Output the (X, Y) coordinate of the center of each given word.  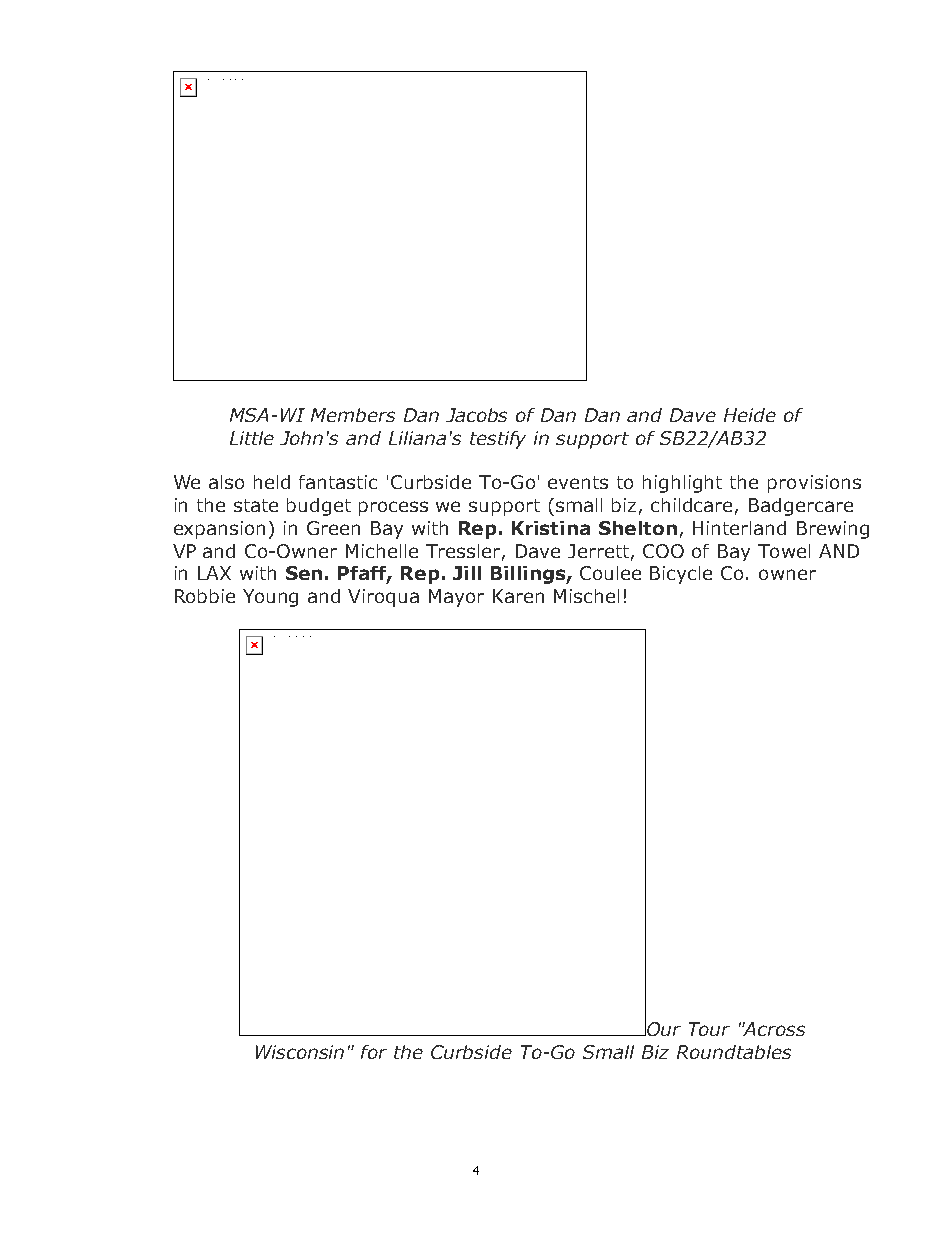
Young (270, 598)
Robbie (205, 596)
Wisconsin (300, 1052)
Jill (467, 573)
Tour (709, 1029)
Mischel (586, 596)
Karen (518, 596)
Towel (784, 551)
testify (498, 440)
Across (773, 1029)
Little (252, 438)
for (374, 1052)
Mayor (456, 598)
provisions (814, 484)
